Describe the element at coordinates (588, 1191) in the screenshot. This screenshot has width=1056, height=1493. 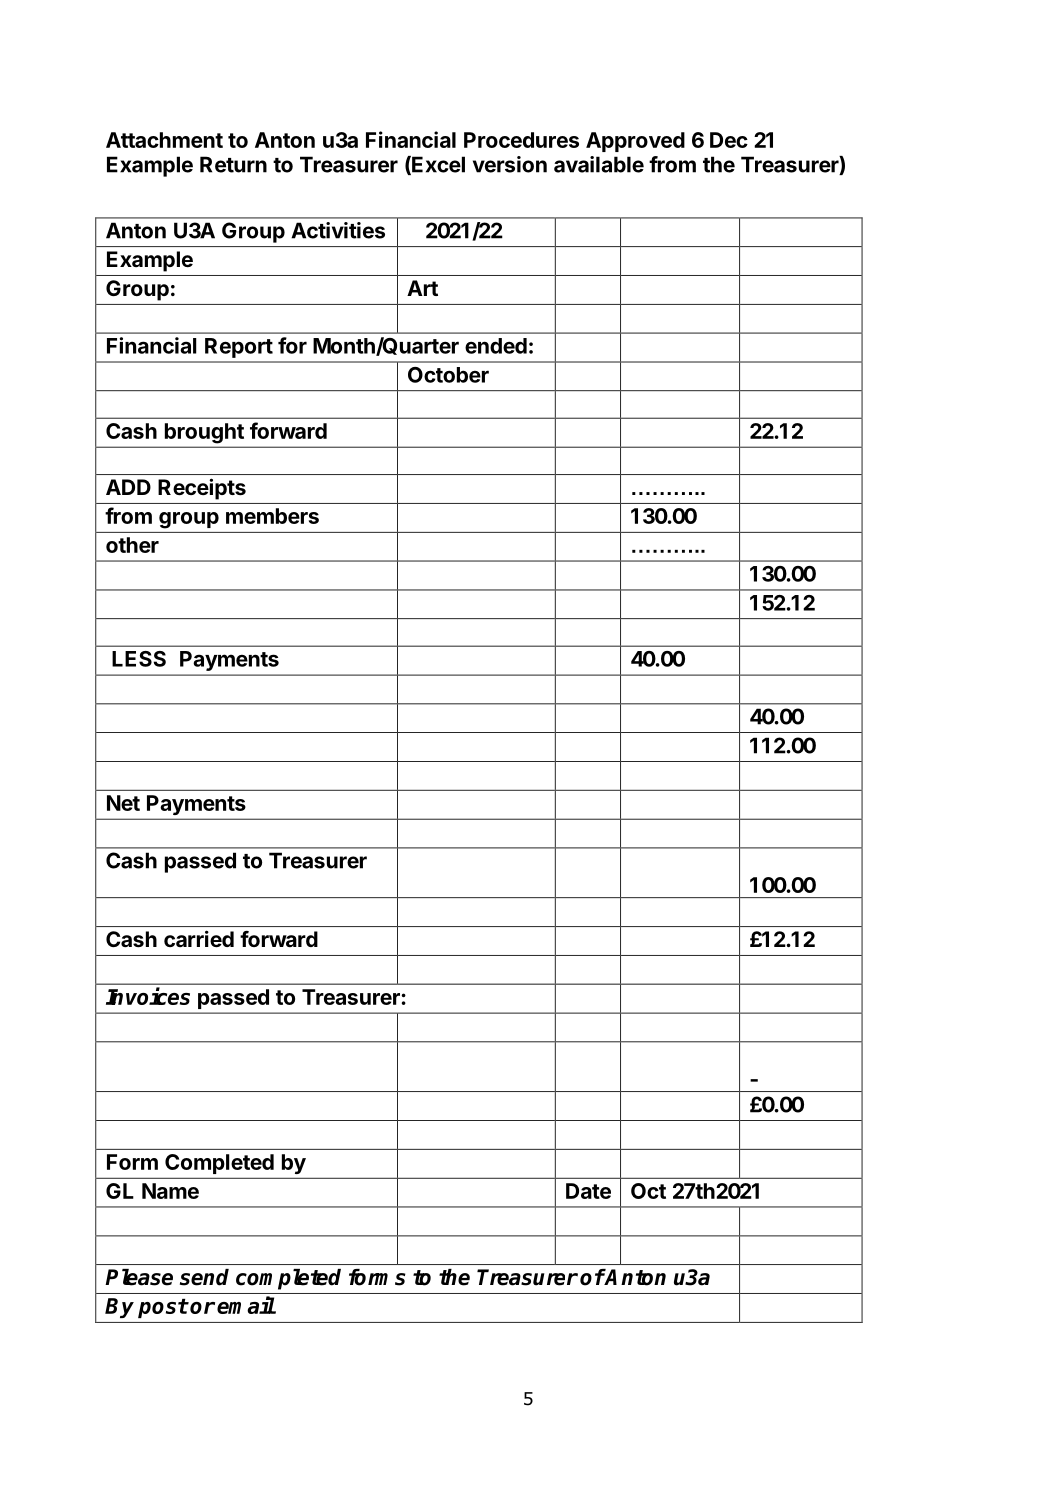
I see `Date` at that location.
